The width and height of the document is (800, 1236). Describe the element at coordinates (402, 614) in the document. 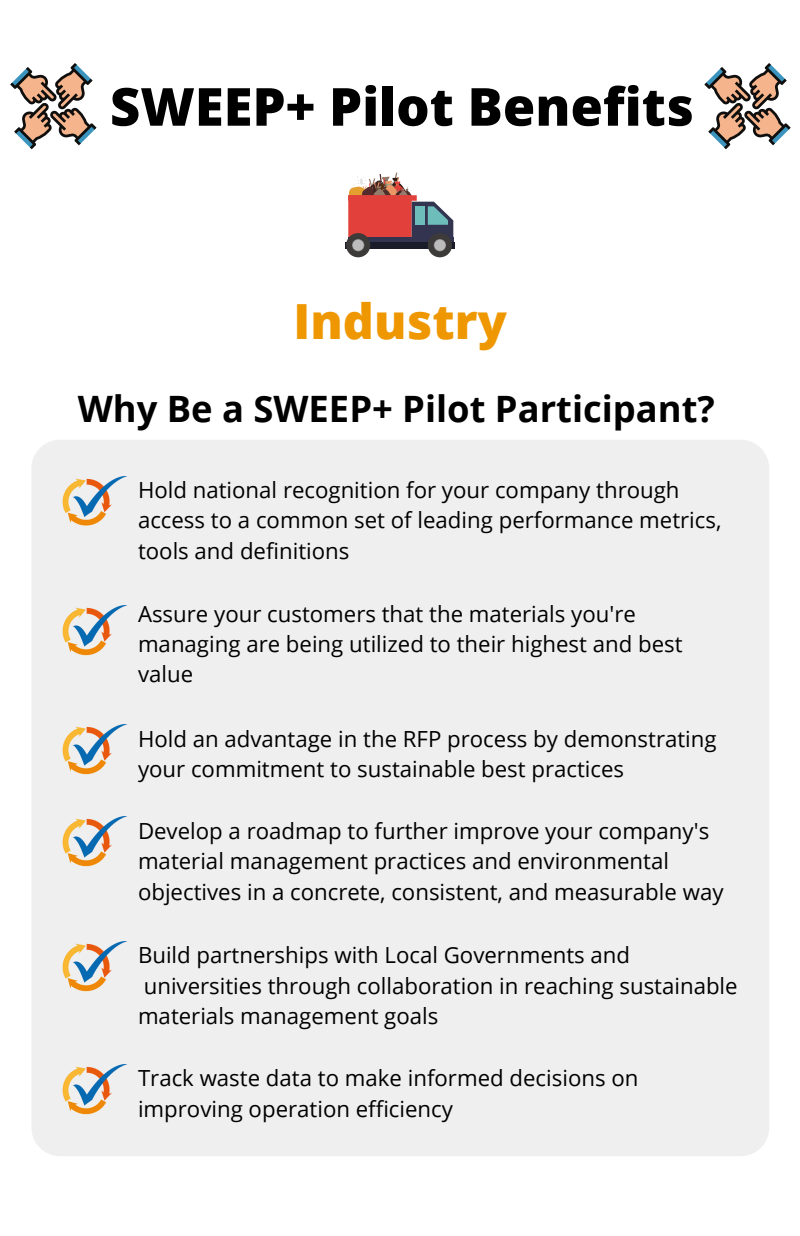

I see `that` at that location.
